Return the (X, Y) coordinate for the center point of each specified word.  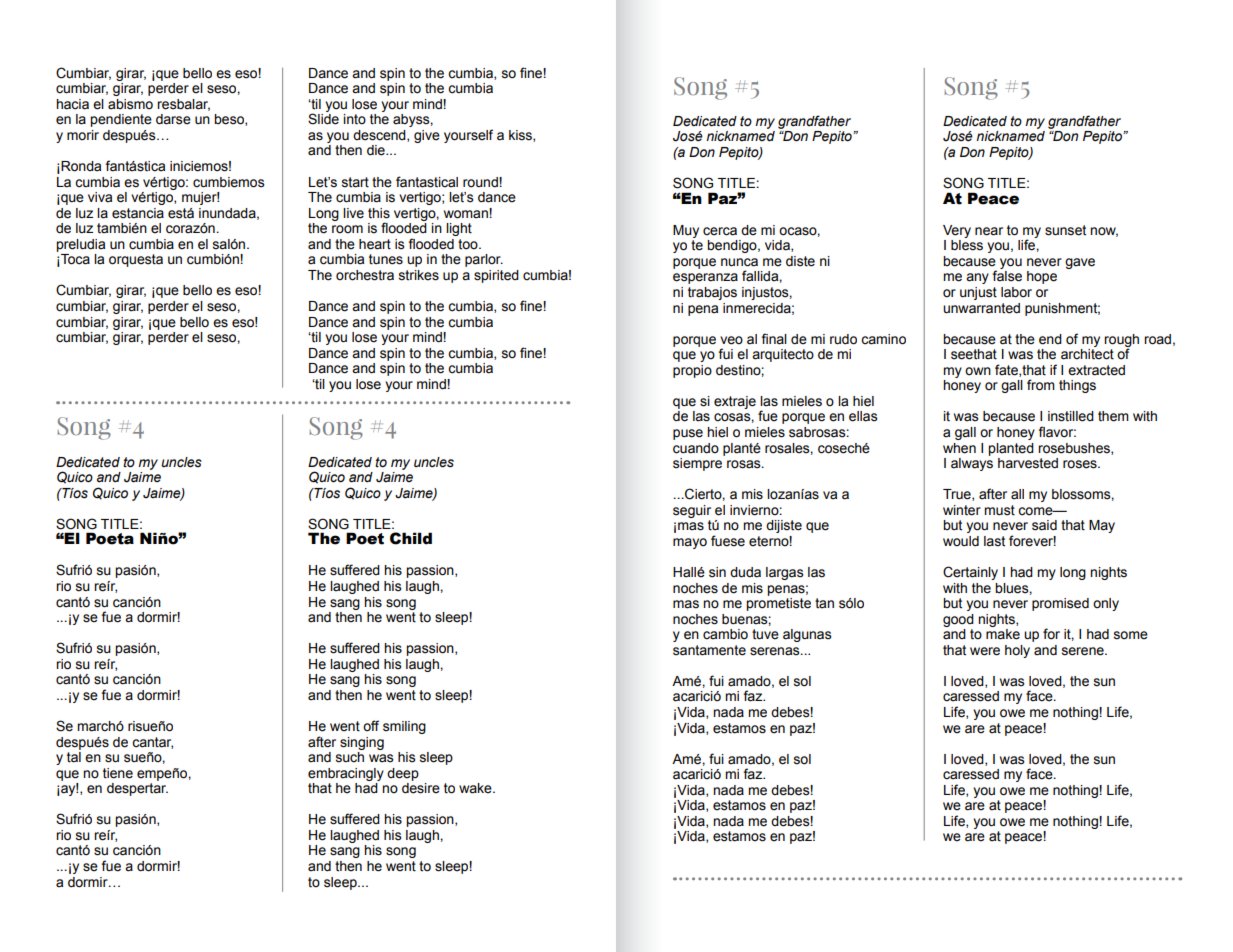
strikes (419, 275)
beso (230, 120)
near (989, 231)
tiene (118, 773)
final (774, 339)
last (994, 541)
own (978, 371)
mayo (690, 543)
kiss (521, 136)
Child (411, 538)
